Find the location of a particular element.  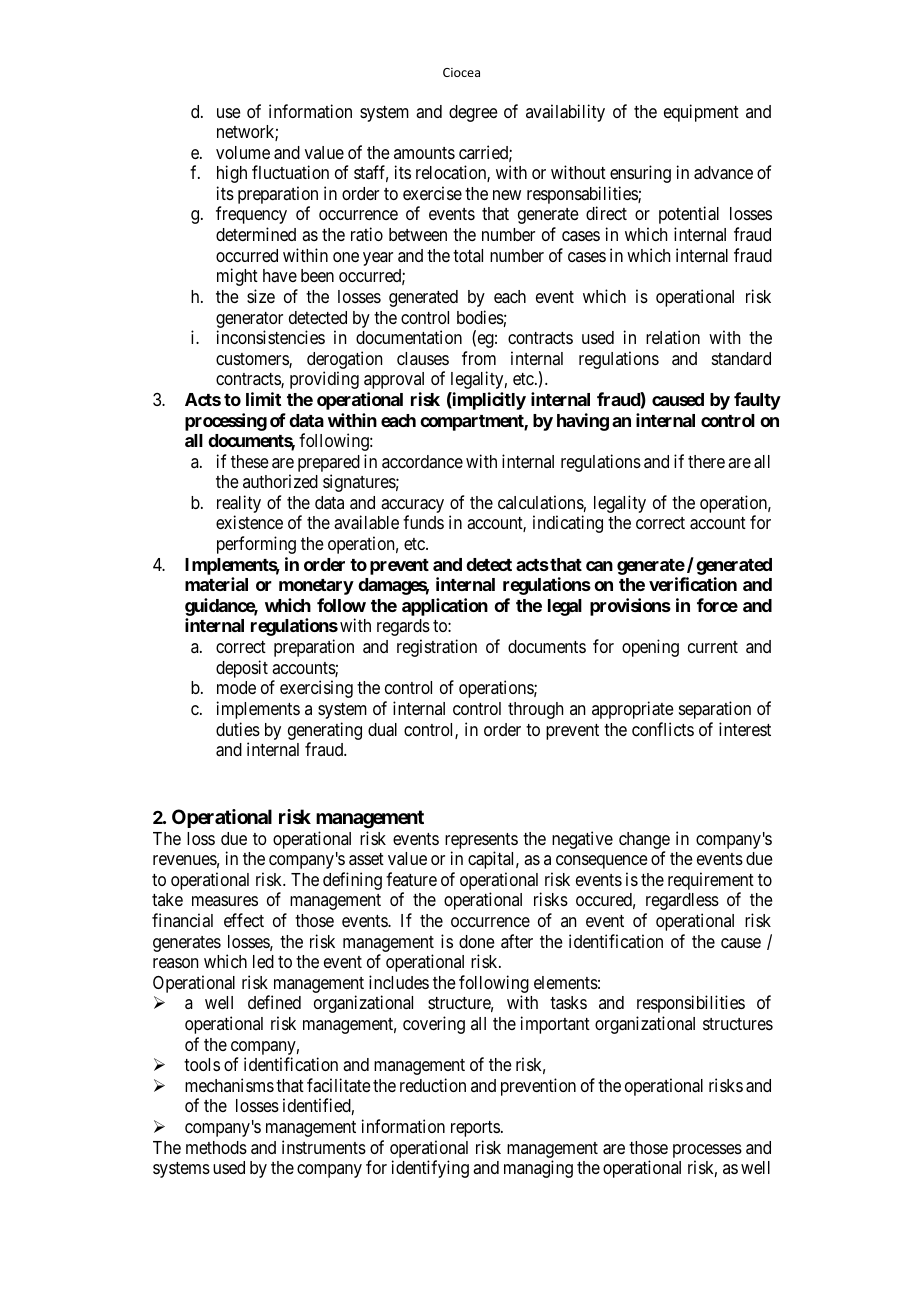

degree is located at coordinates (473, 113).
